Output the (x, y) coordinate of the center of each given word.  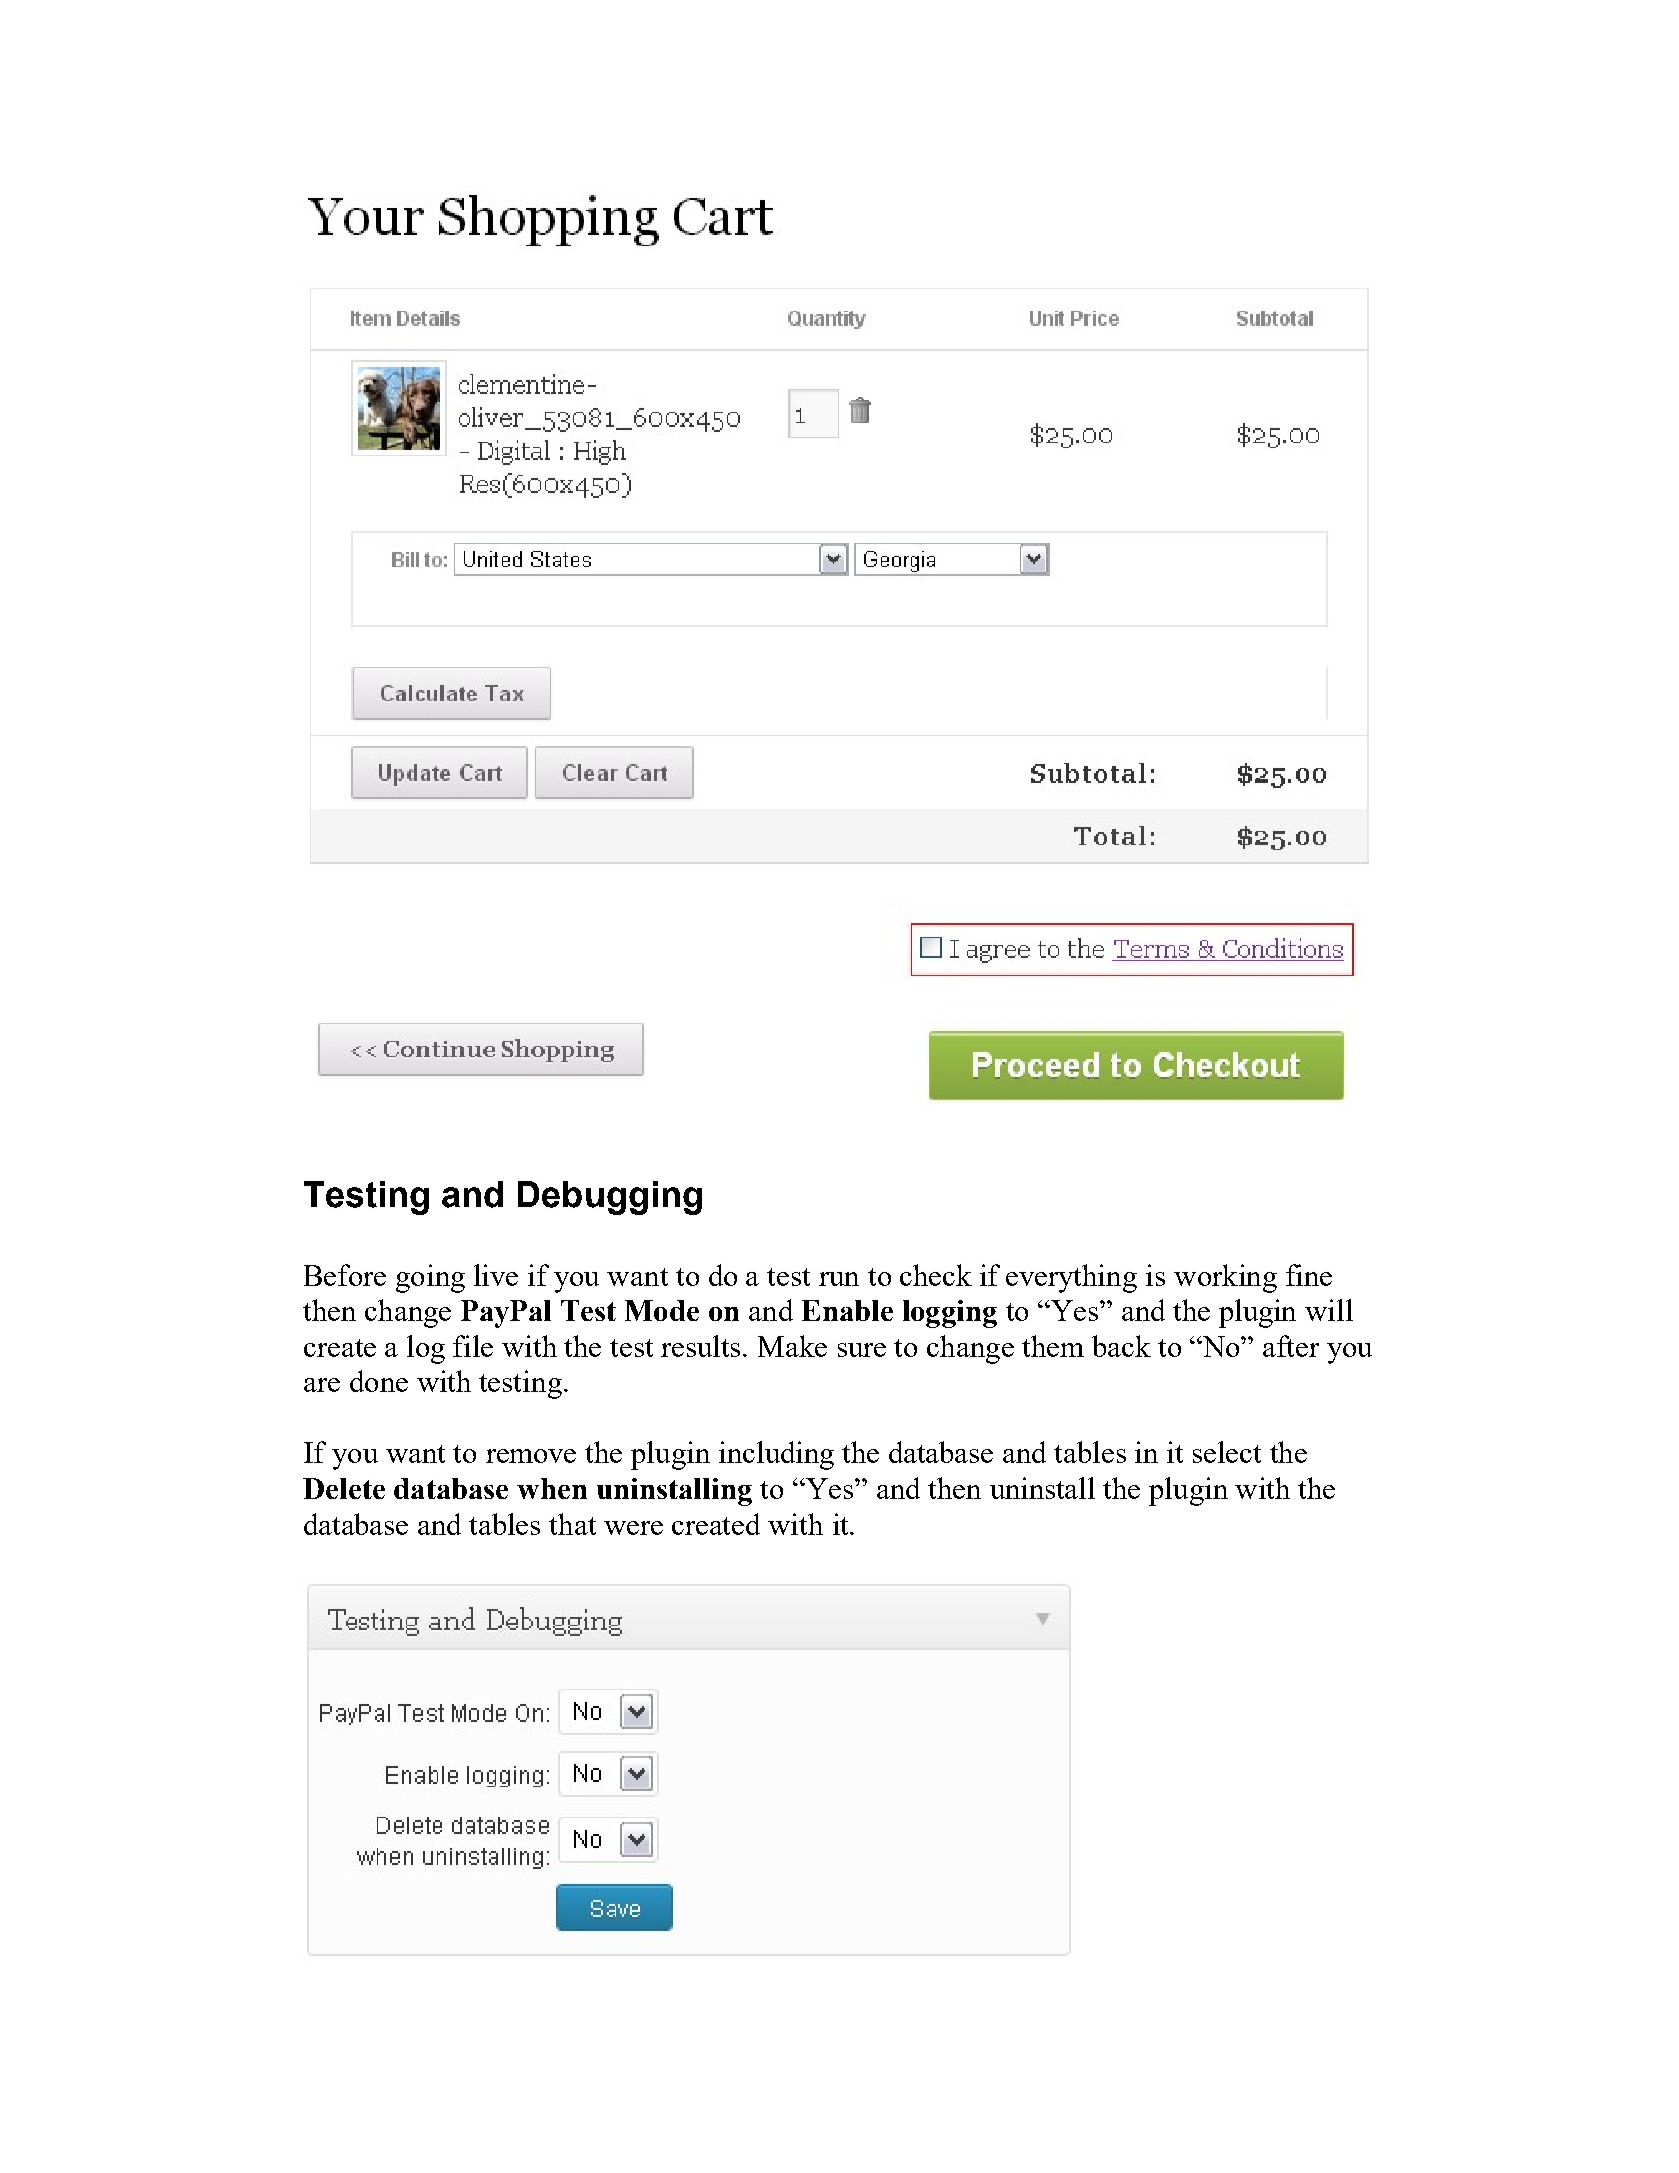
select (1227, 1452)
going (430, 1278)
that (572, 1524)
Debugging (610, 1198)
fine (1309, 1275)
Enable (847, 1310)
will (1329, 1310)
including (776, 1455)
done (379, 1381)
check (936, 1275)
